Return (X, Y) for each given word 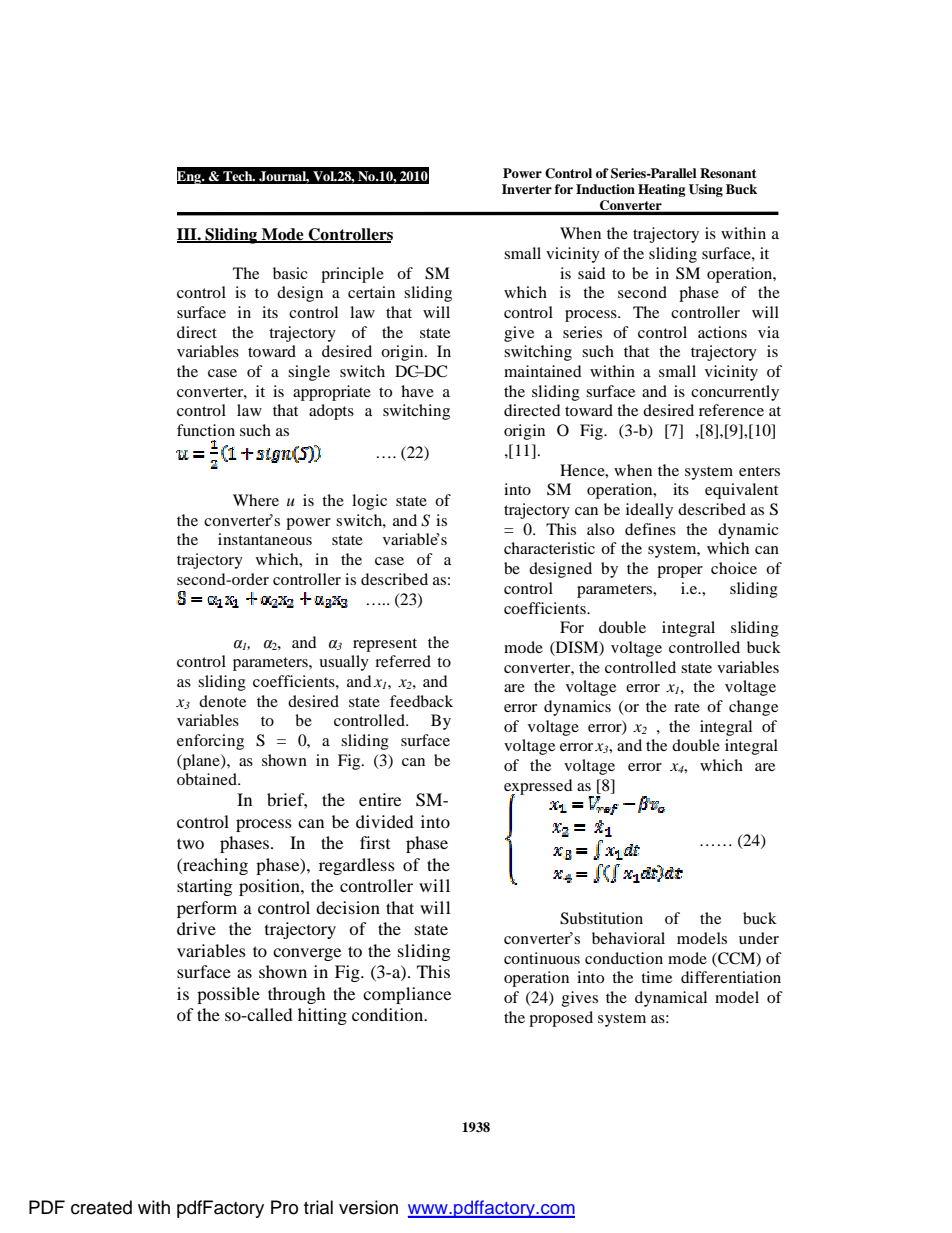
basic (290, 273)
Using (706, 190)
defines (650, 529)
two (190, 843)
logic (369, 502)
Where (256, 500)
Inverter (527, 189)
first (375, 842)
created (101, 1207)
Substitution (601, 918)
